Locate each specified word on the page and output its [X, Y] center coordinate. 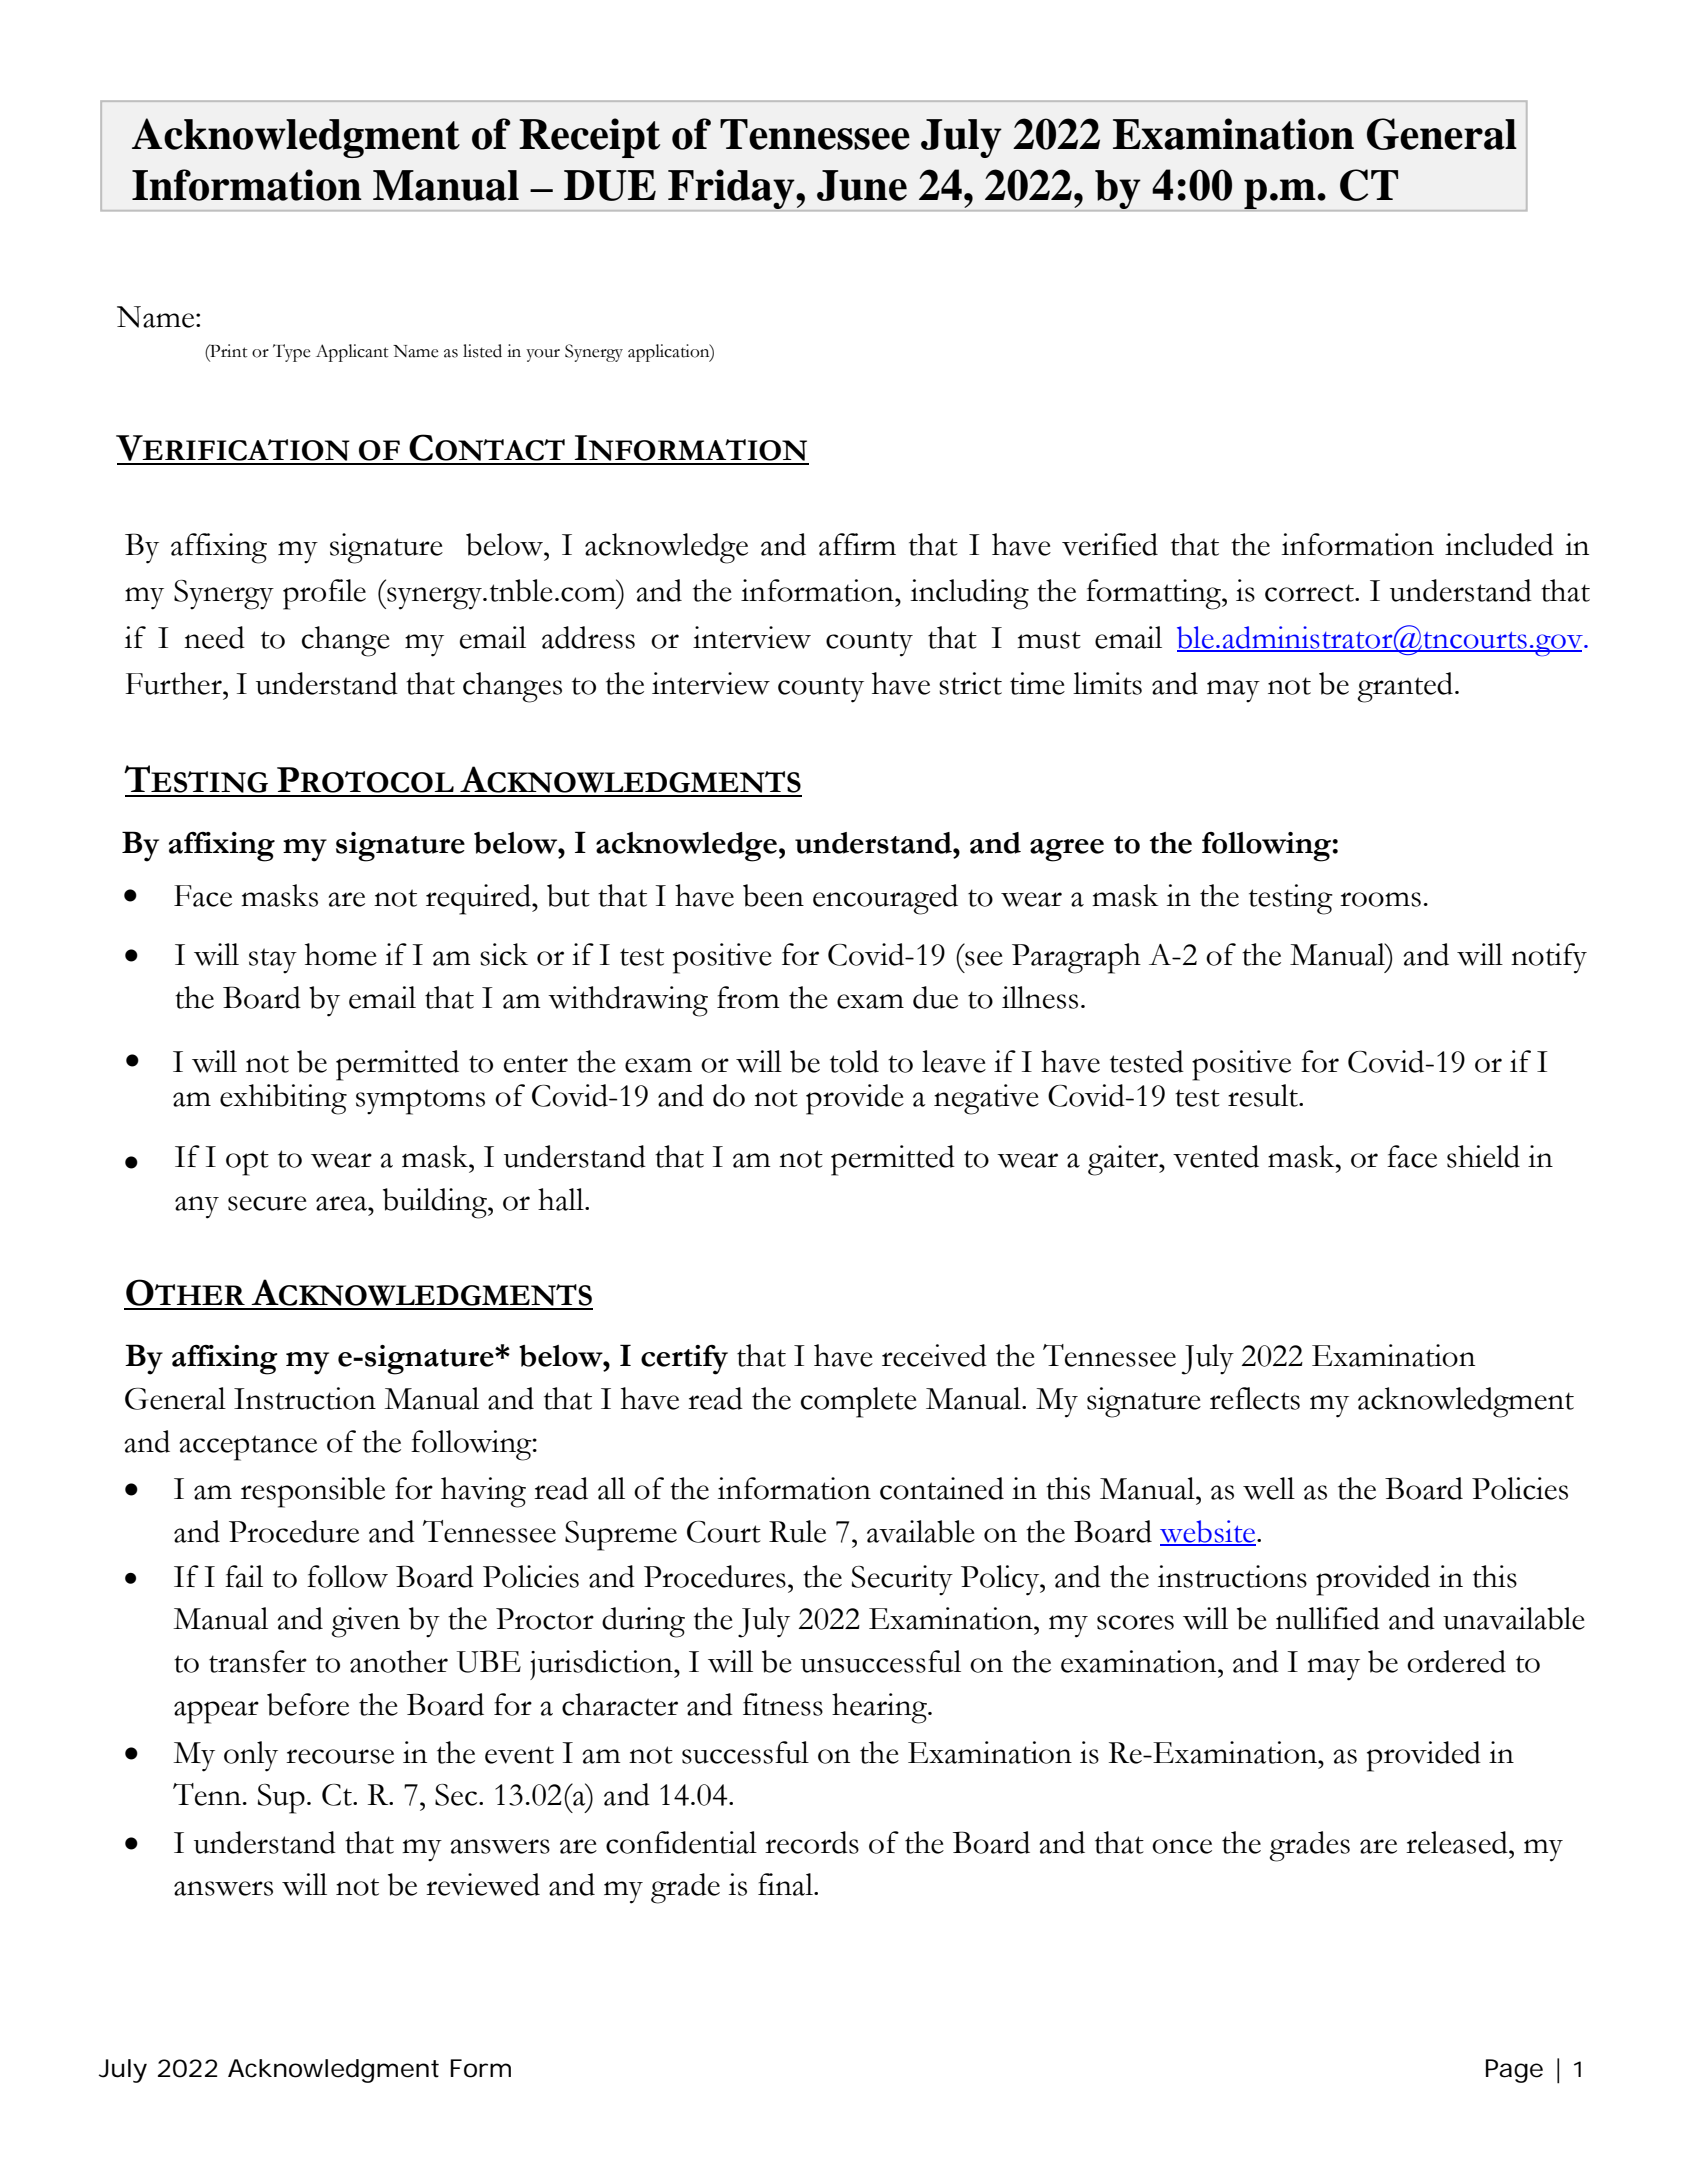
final [786, 1884]
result [1264, 1095]
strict [970, 683]
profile [324, 594]
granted [1406, 687]
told [854, 1061]
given [365, 1622]
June [862, 185]
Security [902, 1580]
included [1499, 544]
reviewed [483, 1884]
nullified [1328, 1618]
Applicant [352, 353]
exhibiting [283, 1099]
